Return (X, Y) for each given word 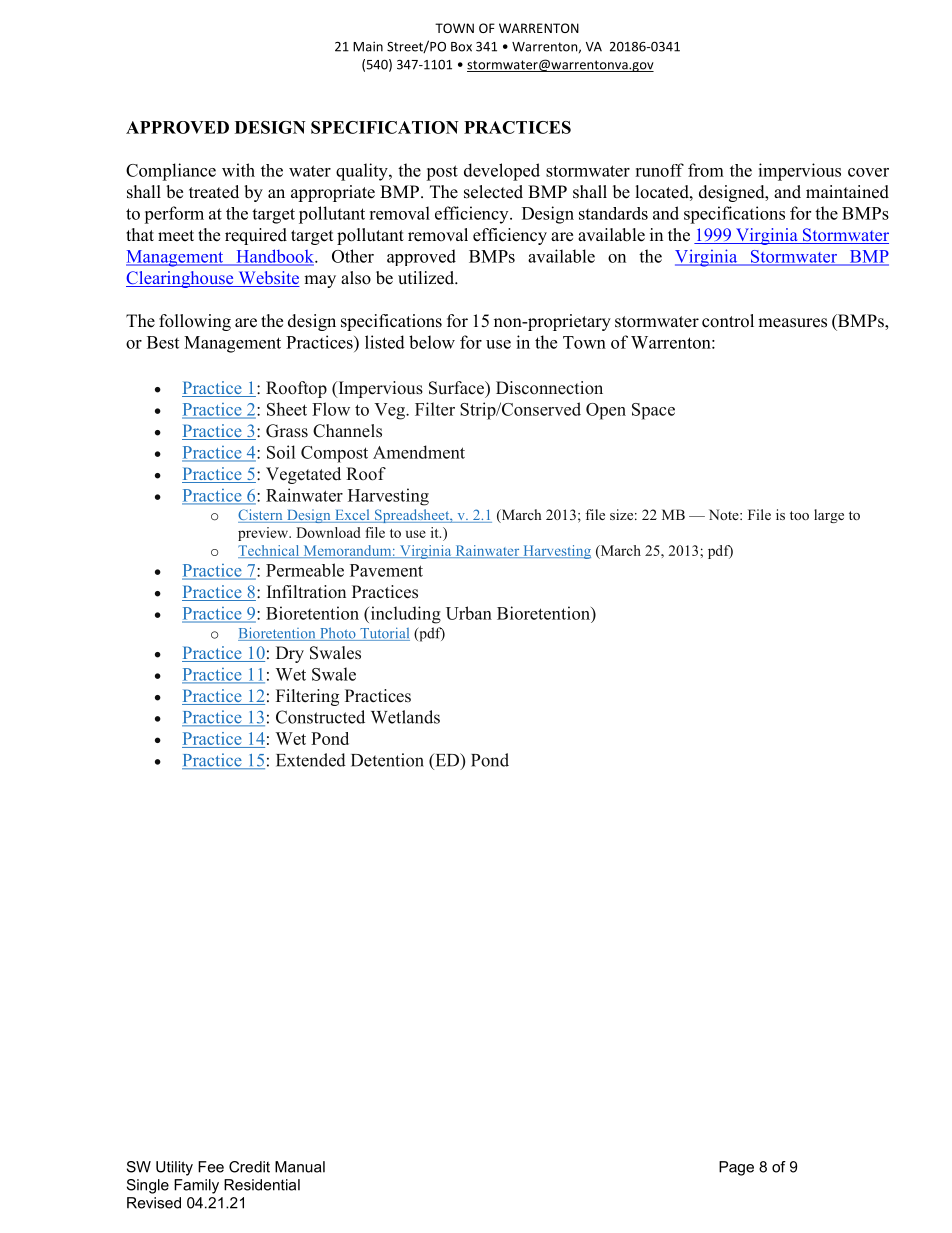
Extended (311, 760)
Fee (211, 1167)
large (829, 516)
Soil (281, 452)
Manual (300, 1167)
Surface (458, 389)
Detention (387, 760)
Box (461, 47)
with (238, 170)
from (706, 170)
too (799, 515)
